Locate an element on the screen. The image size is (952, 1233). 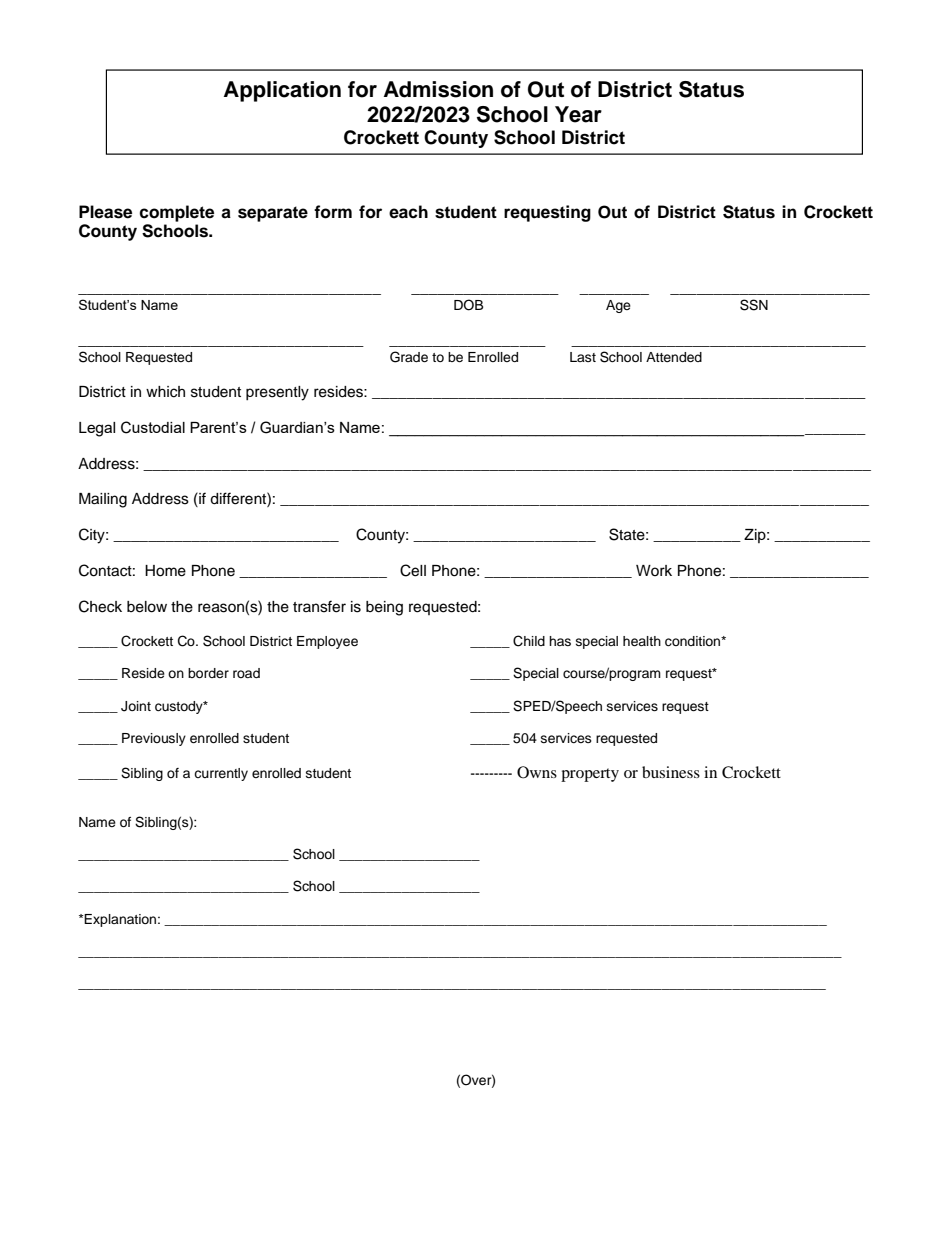
Year is located at coordinates (578, 114).
